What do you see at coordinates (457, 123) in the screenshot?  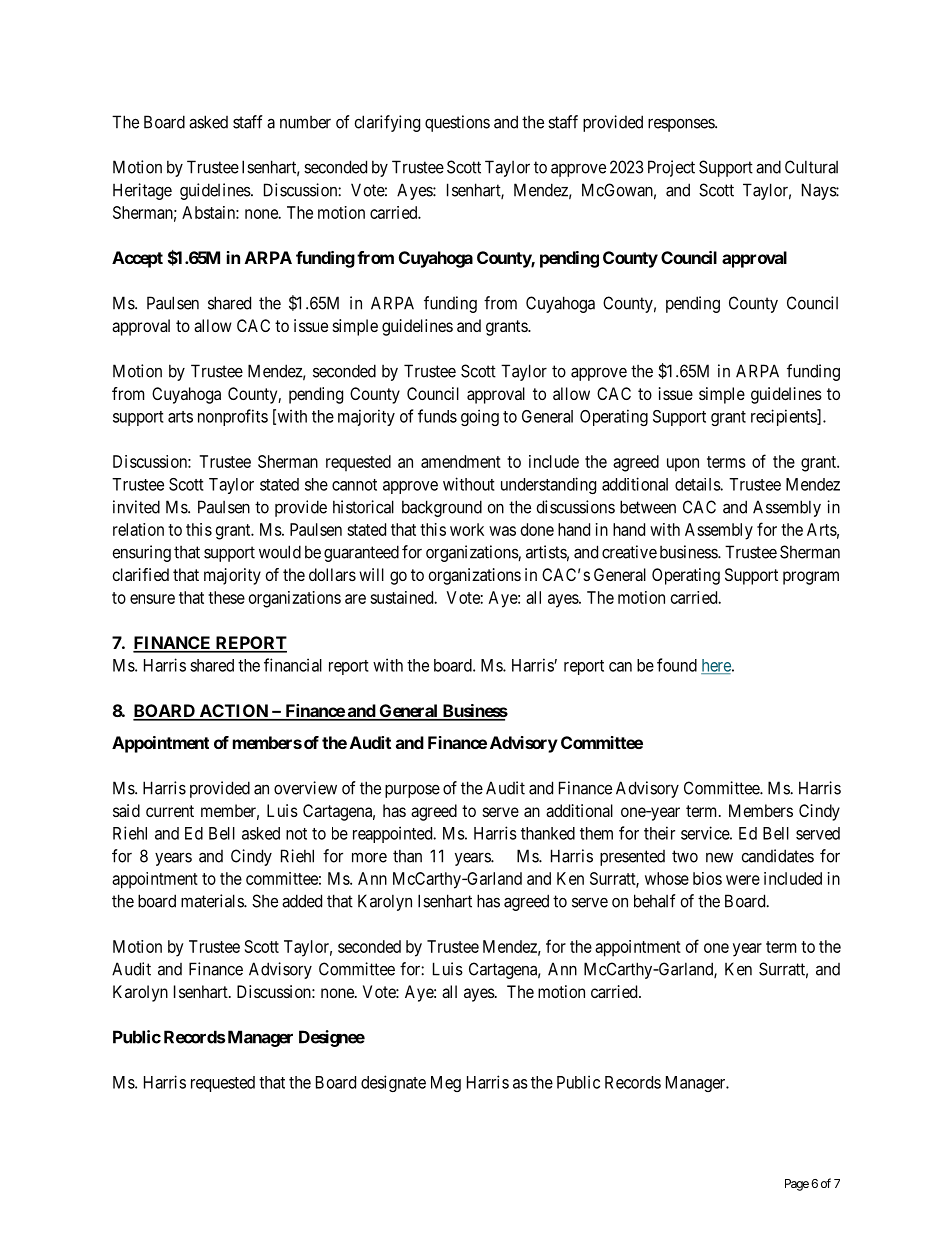 I see `questions` at bounding box center [457, 123].
